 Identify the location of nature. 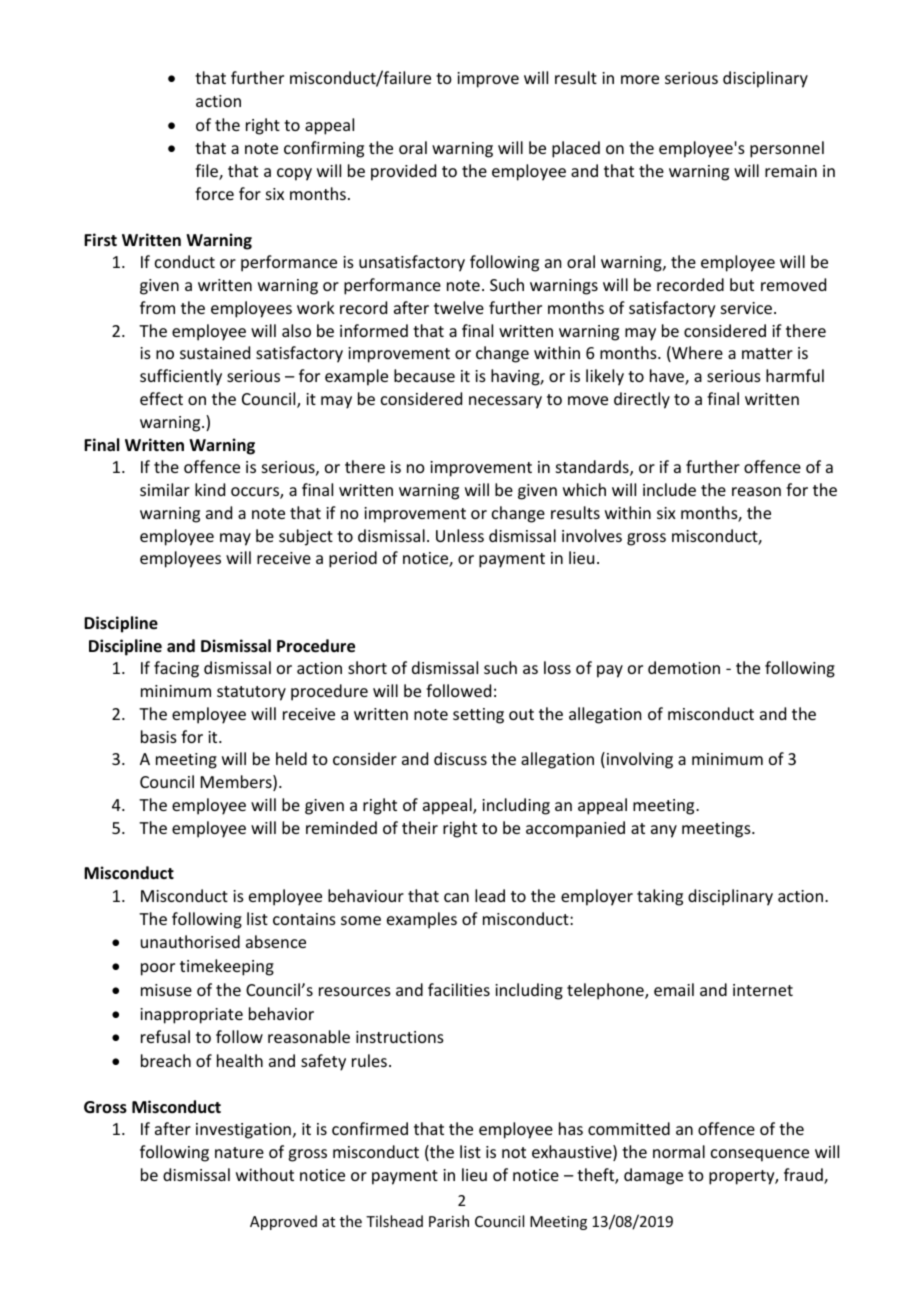
(239, 1152).
